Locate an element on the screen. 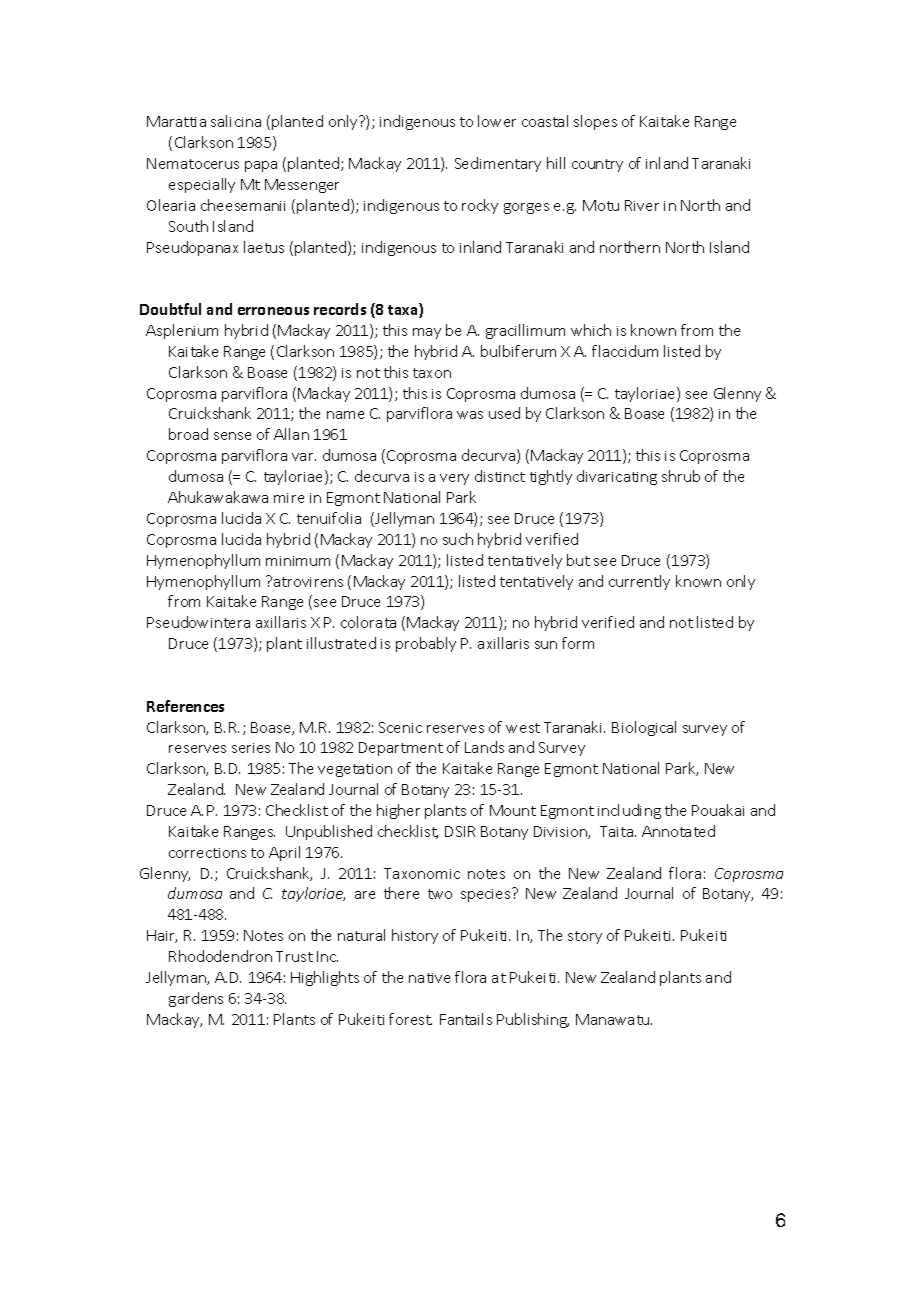  gardens is located at coordinates (196, 999).
